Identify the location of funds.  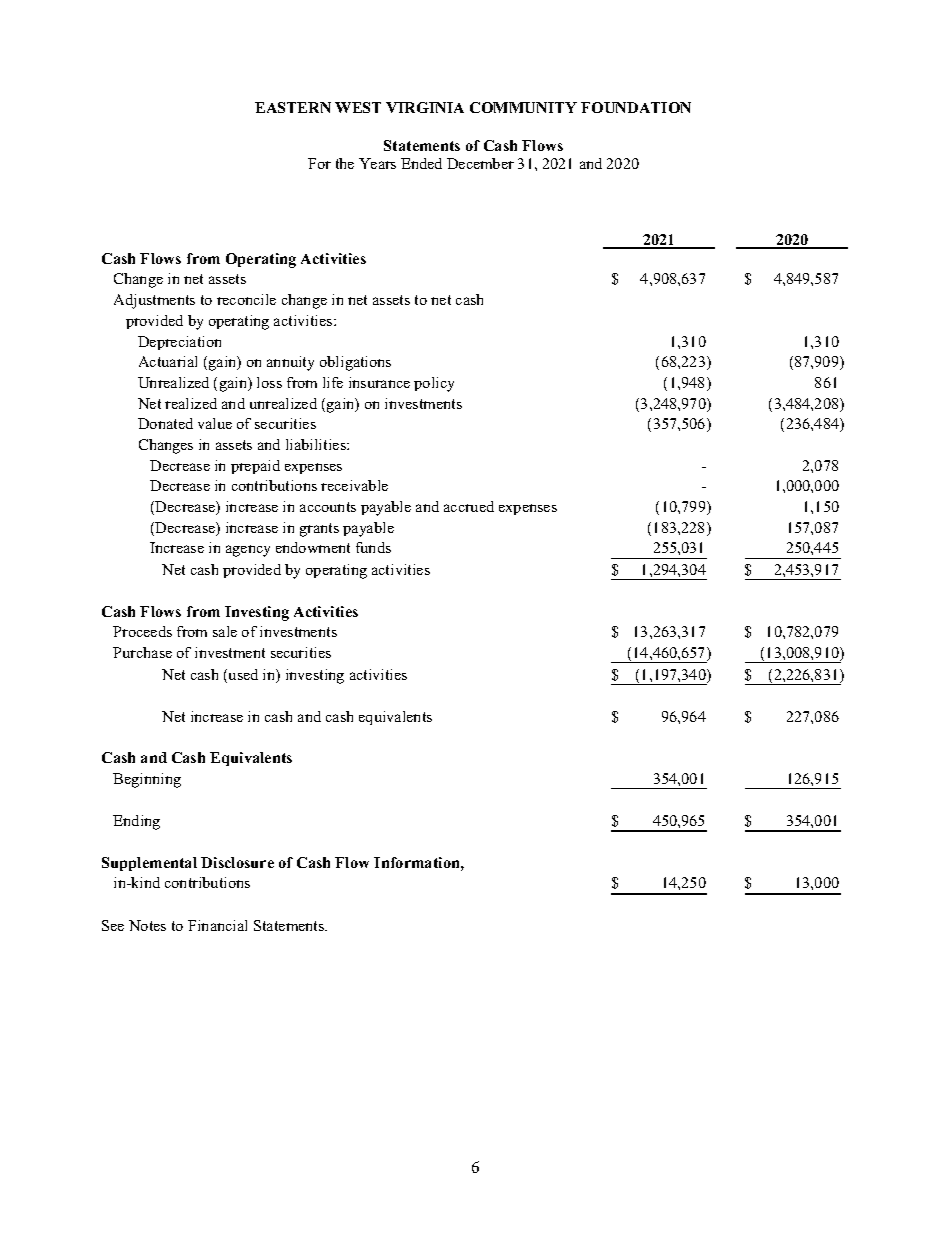
(373, 547).
